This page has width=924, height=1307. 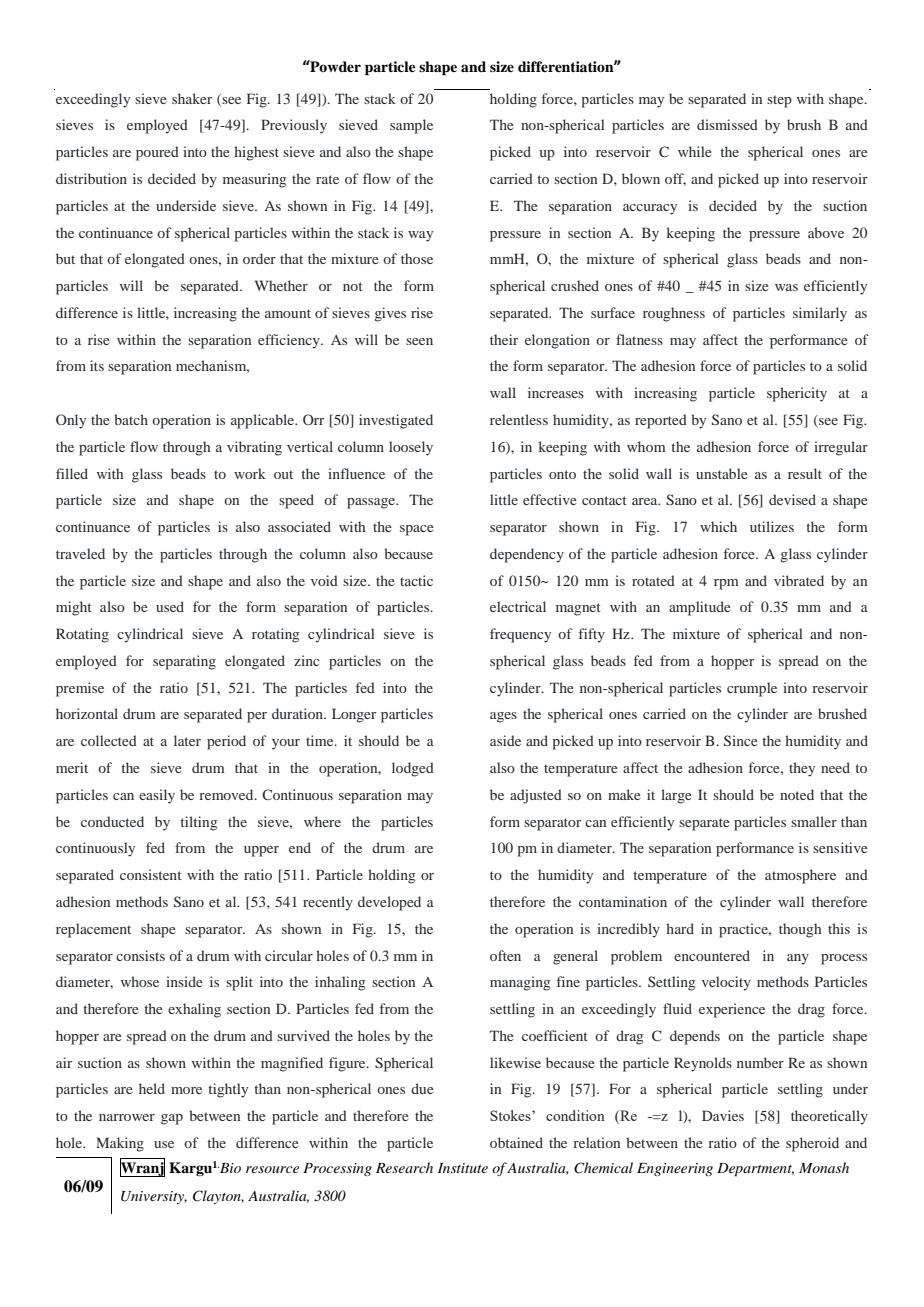 What do you see at coordinates (154, 1197) in the page?
I see `University` at bounding box center [154, 1197].
